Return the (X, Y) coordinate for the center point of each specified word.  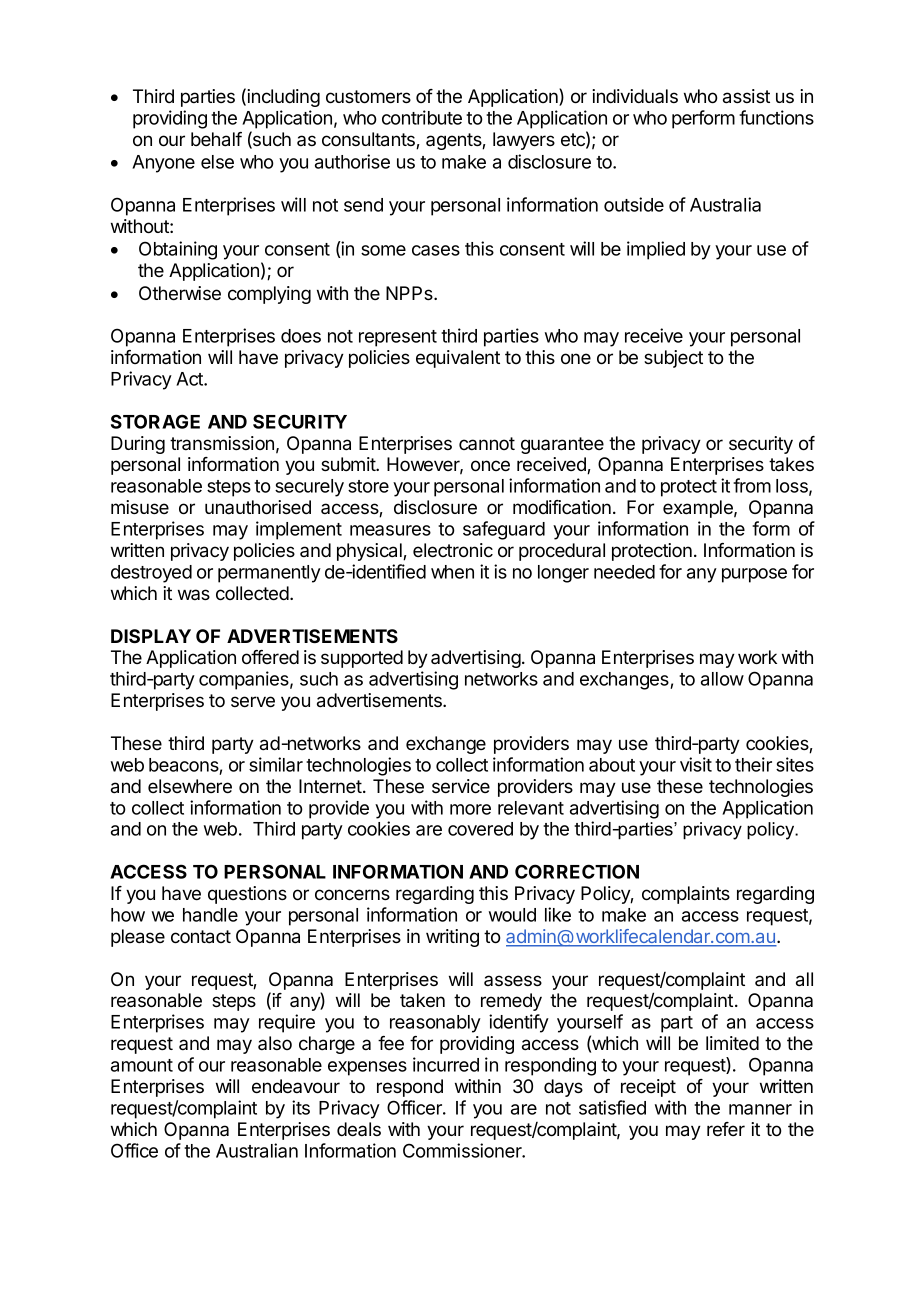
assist (746, 96)
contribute (422, 117)
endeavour (296, 1086)
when (452, 572)
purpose (754, 575)
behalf (216, 139)
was (194, 594)
